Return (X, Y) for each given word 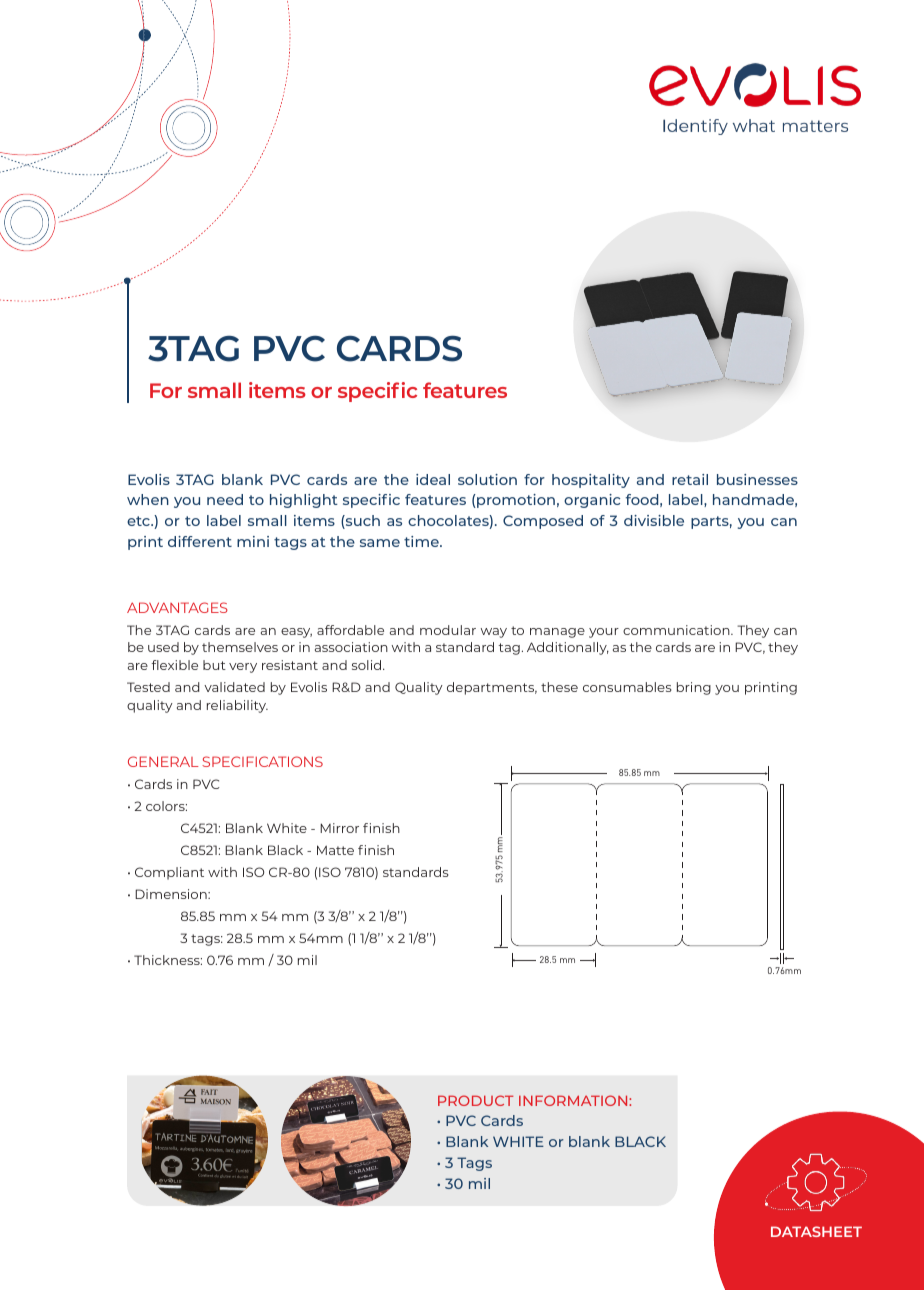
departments (492, 688)
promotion (515, 501)
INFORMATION (574, 1100)
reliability (237, 706)
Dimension (172, 894)
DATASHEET (816, 1231)
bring (694, 688)
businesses (757, 479)
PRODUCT (476, 1100)
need (225, 499)
